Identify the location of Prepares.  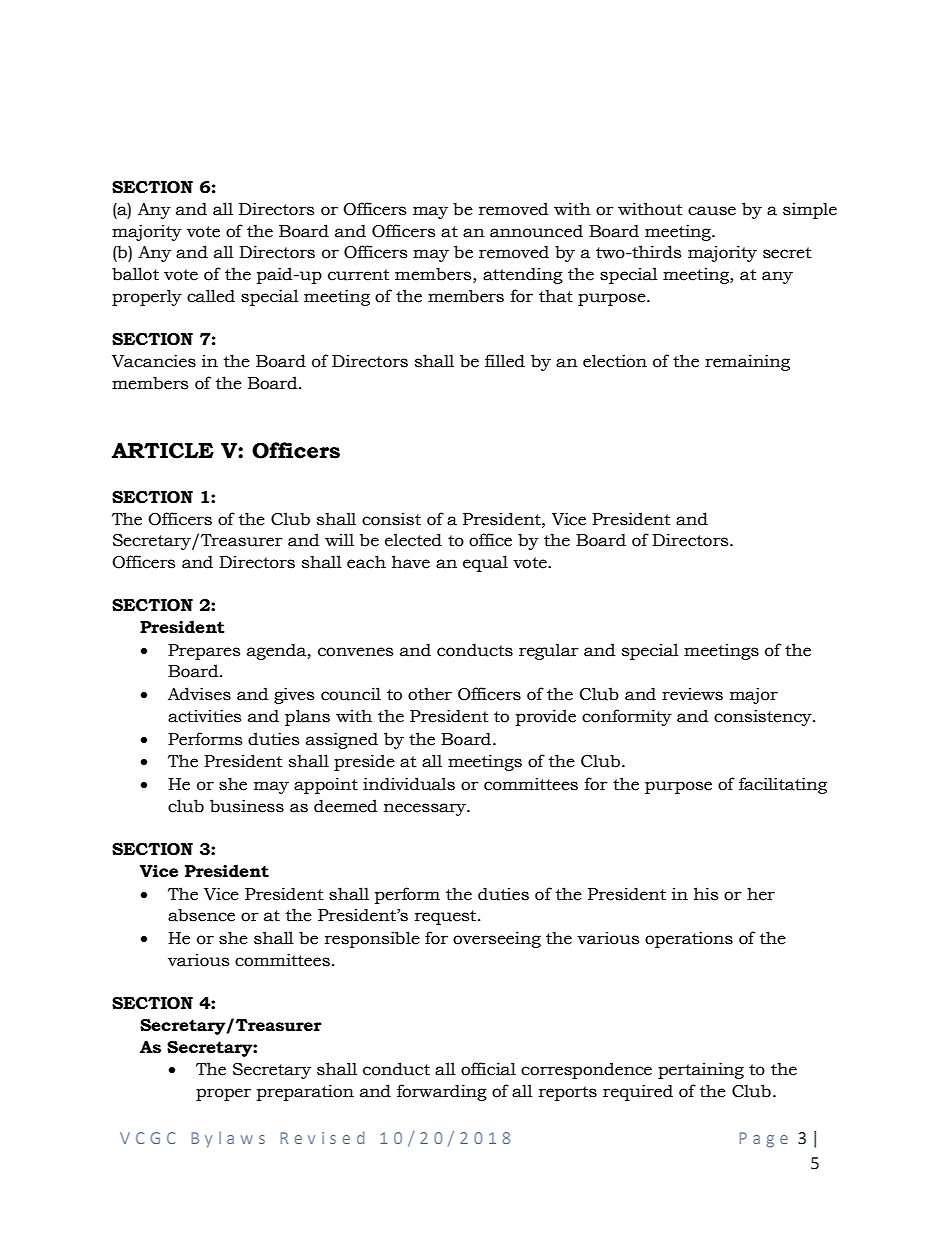
(204, 652).
